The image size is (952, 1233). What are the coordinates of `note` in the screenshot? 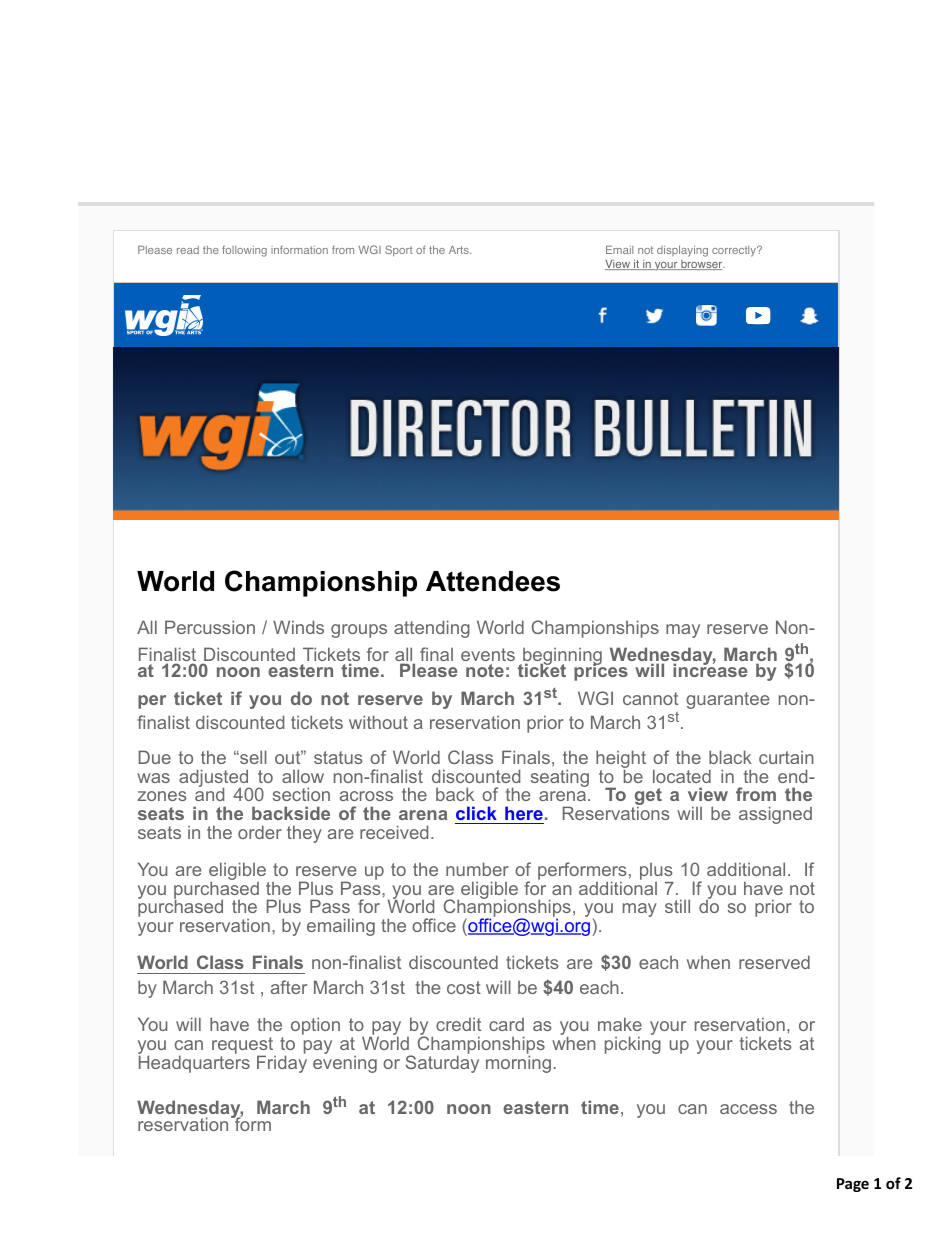 It's located at (485, 670).
